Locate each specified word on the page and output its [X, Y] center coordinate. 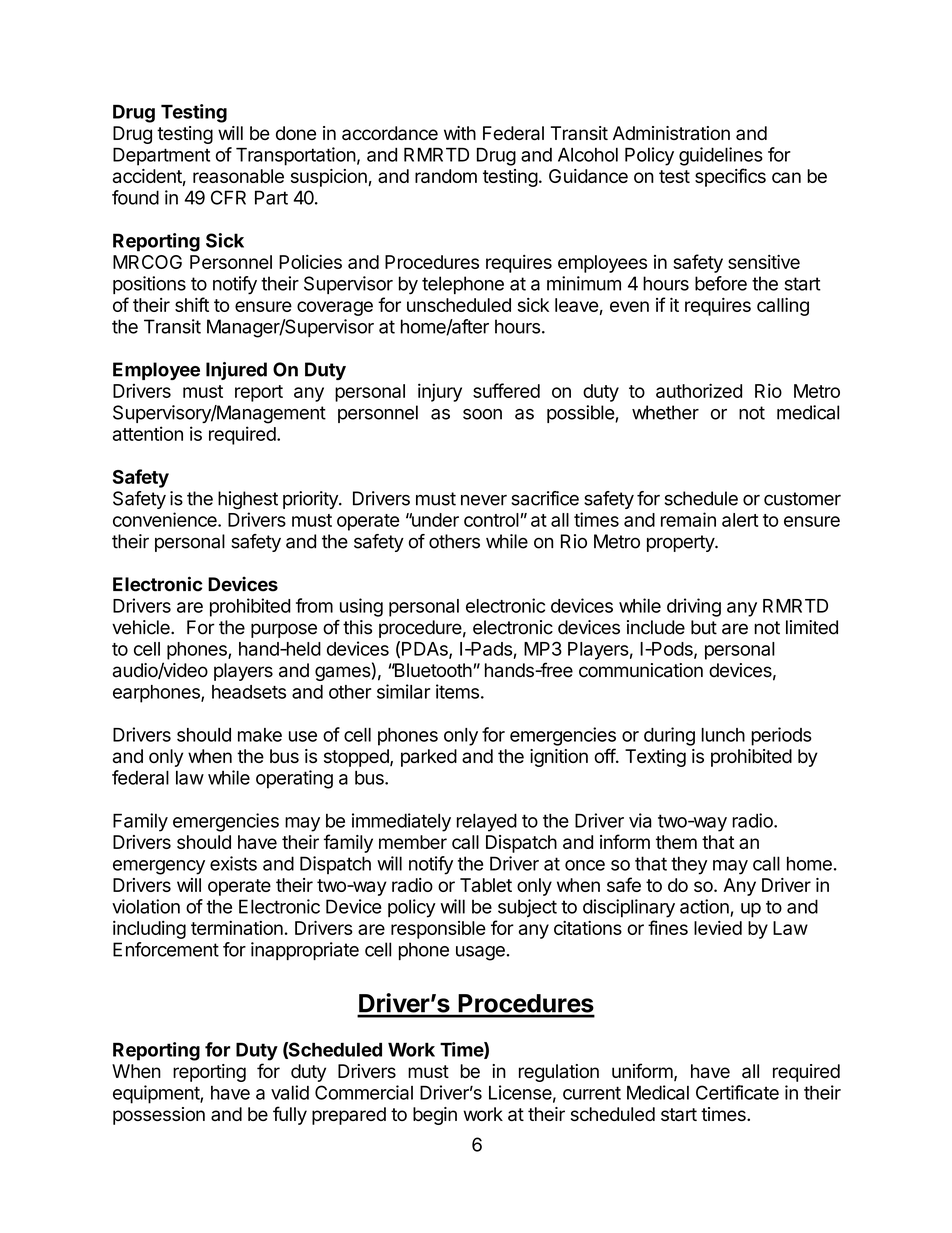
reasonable [238, 176]
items [457, 691]
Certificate [737, 1092]
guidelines [721, 156]
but [704, 627]
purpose [284, 630]
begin [435, 1116]
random [446, 176]
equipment [157, 1094]
